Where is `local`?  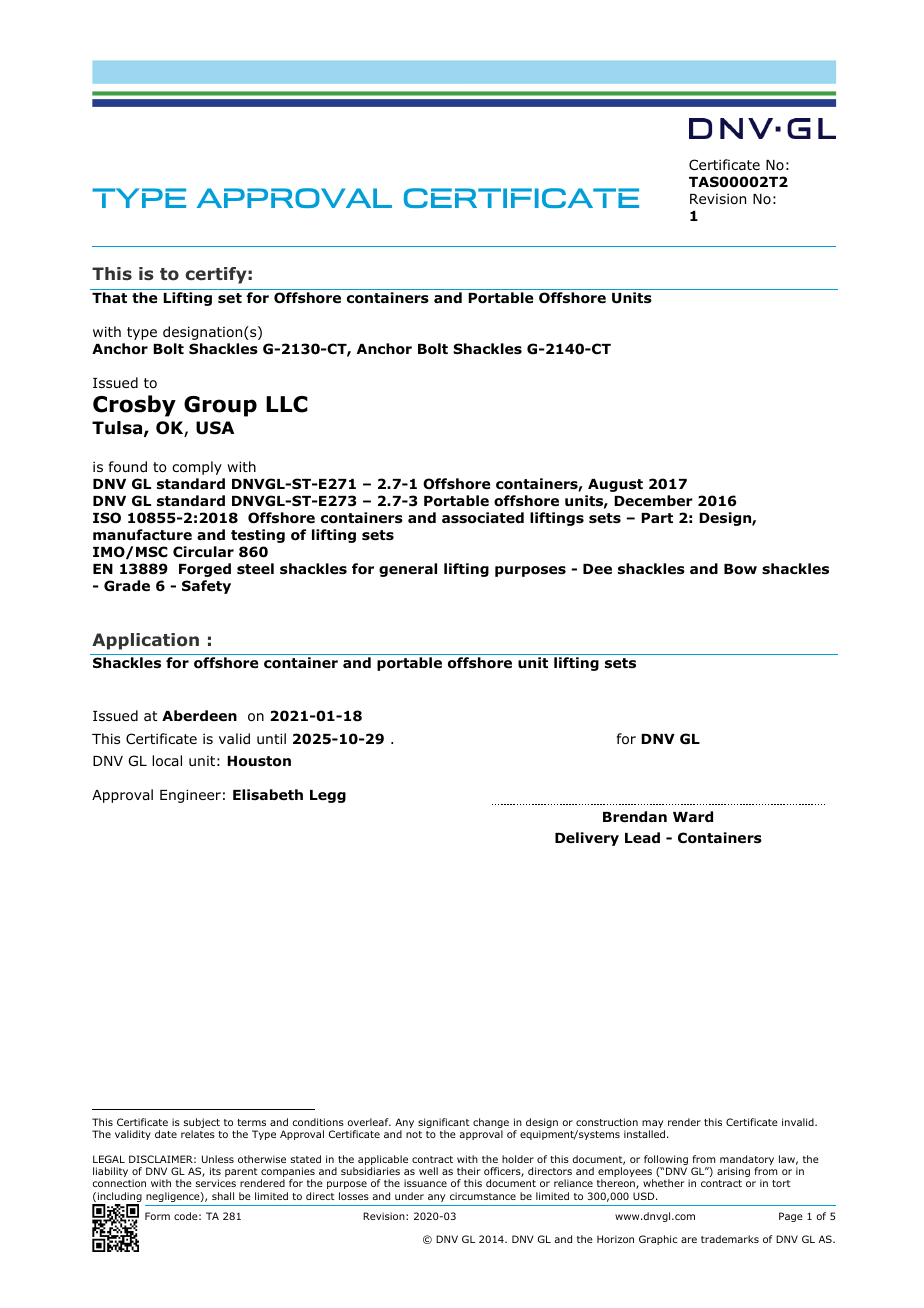
local is located at coordinates (167, 761).
